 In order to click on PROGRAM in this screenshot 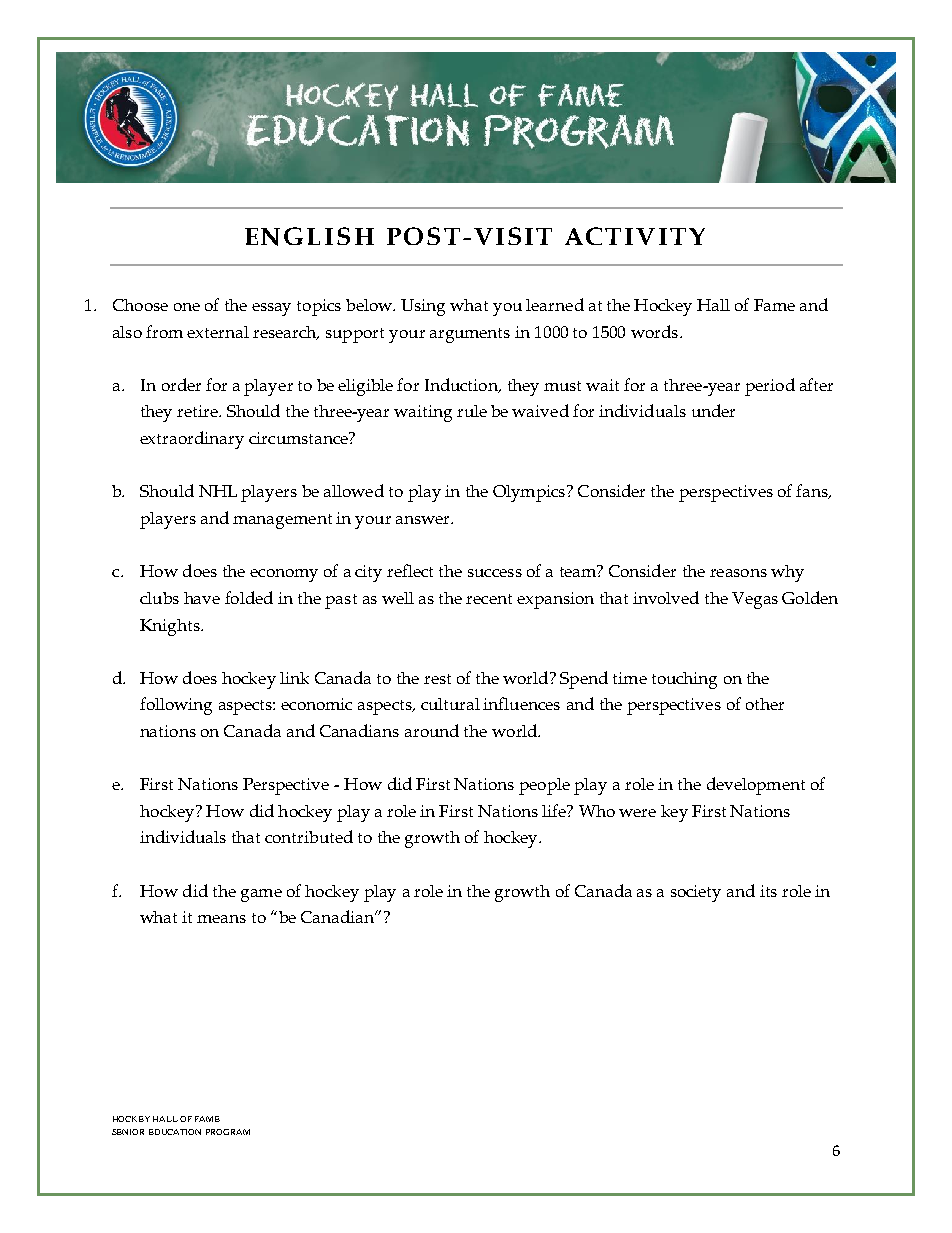, I will do `click(228, 1132)`.
